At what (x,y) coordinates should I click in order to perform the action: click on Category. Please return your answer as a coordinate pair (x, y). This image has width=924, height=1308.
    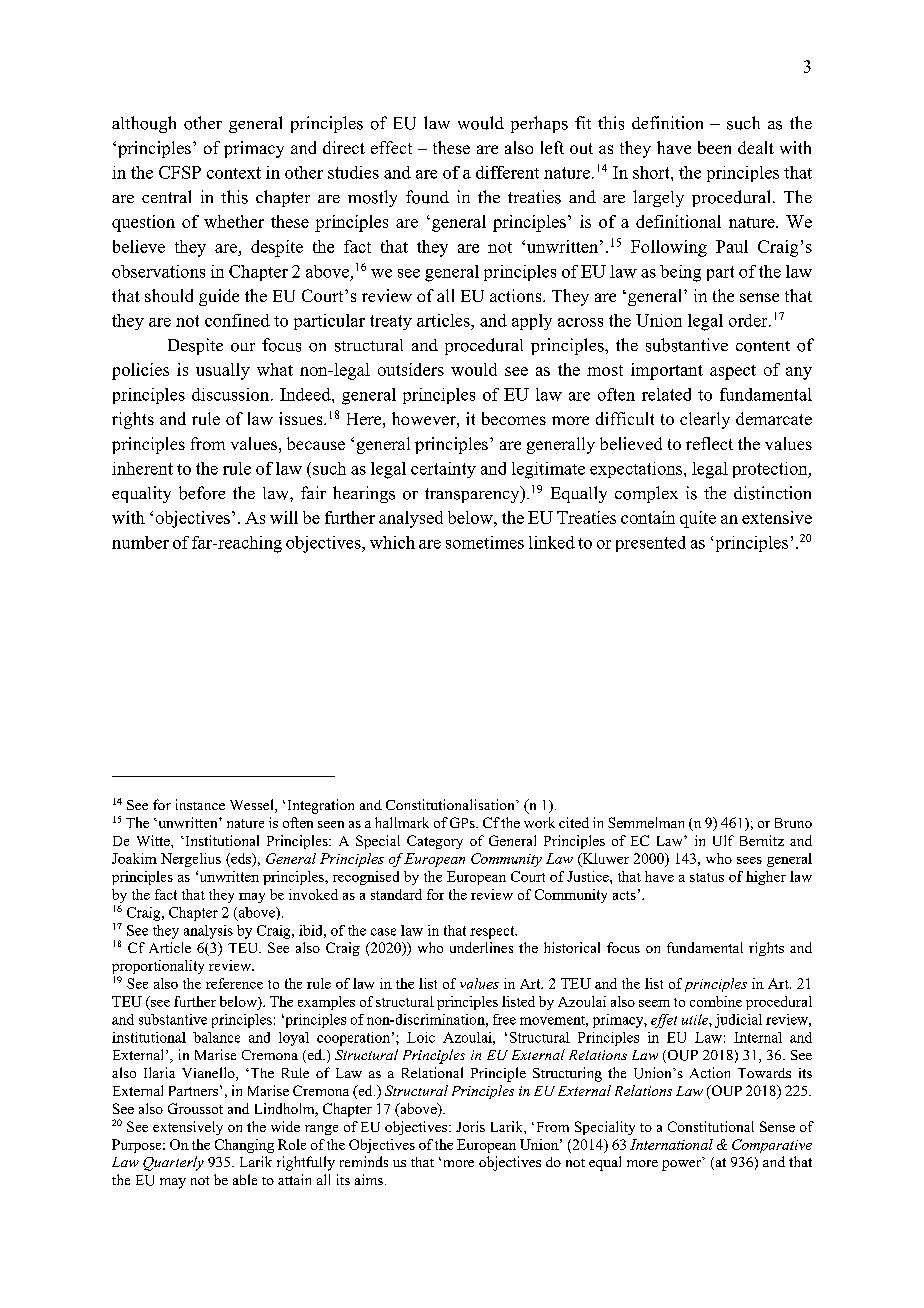
    Looking at the image, I should click on (435, 842).
